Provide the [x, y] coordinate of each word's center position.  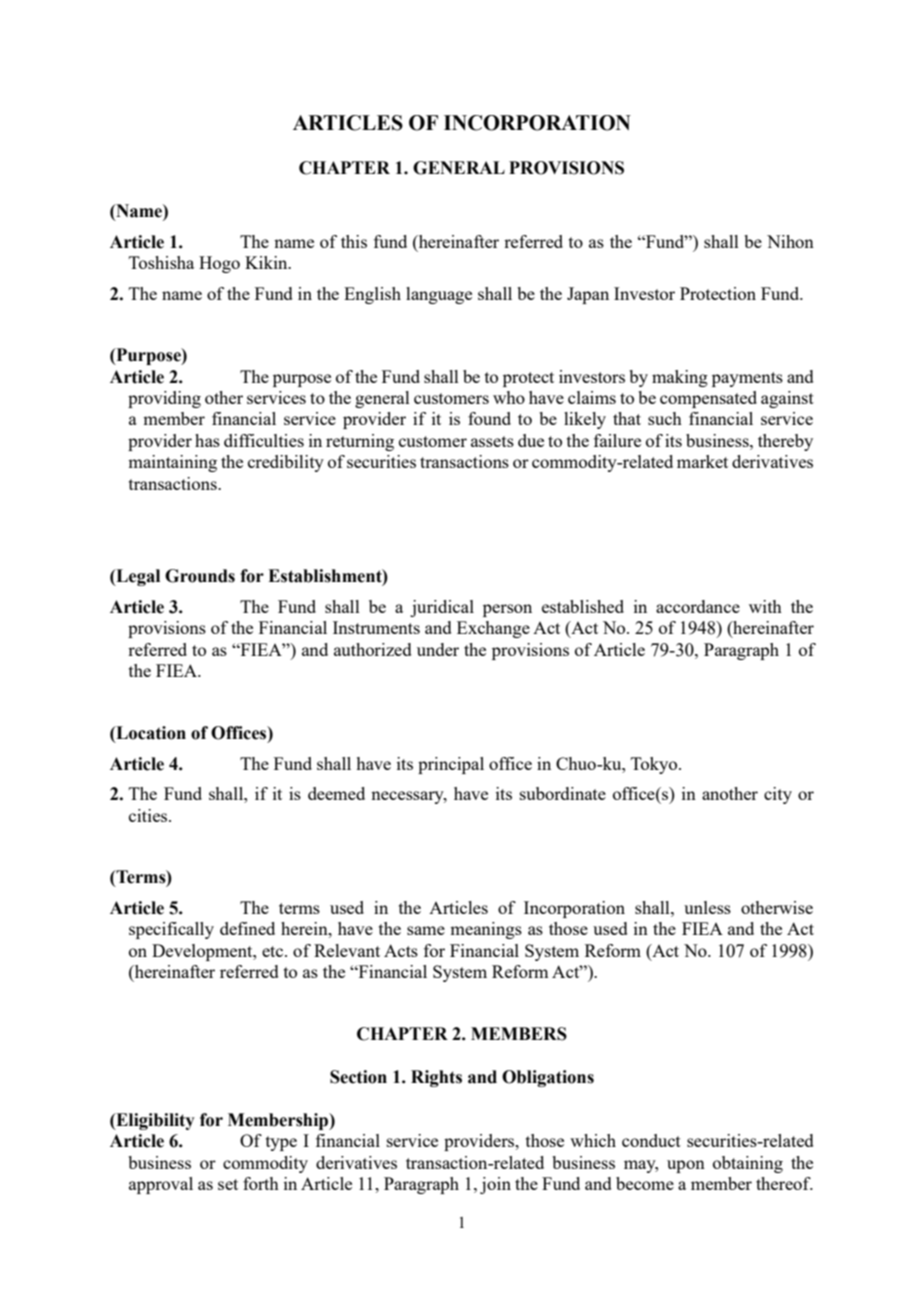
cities [149, 815]
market [702, 461]
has [207, 440]
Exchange [493, 629]
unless [707, 907]
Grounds [200, 576]
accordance [698, 606]
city [778, 795]
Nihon [790, 241]
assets [492, 441]
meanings [486, 930]
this [354, 241]
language [439, 295]
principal [451, 765]
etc [274, 951]
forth [261, 1183]
